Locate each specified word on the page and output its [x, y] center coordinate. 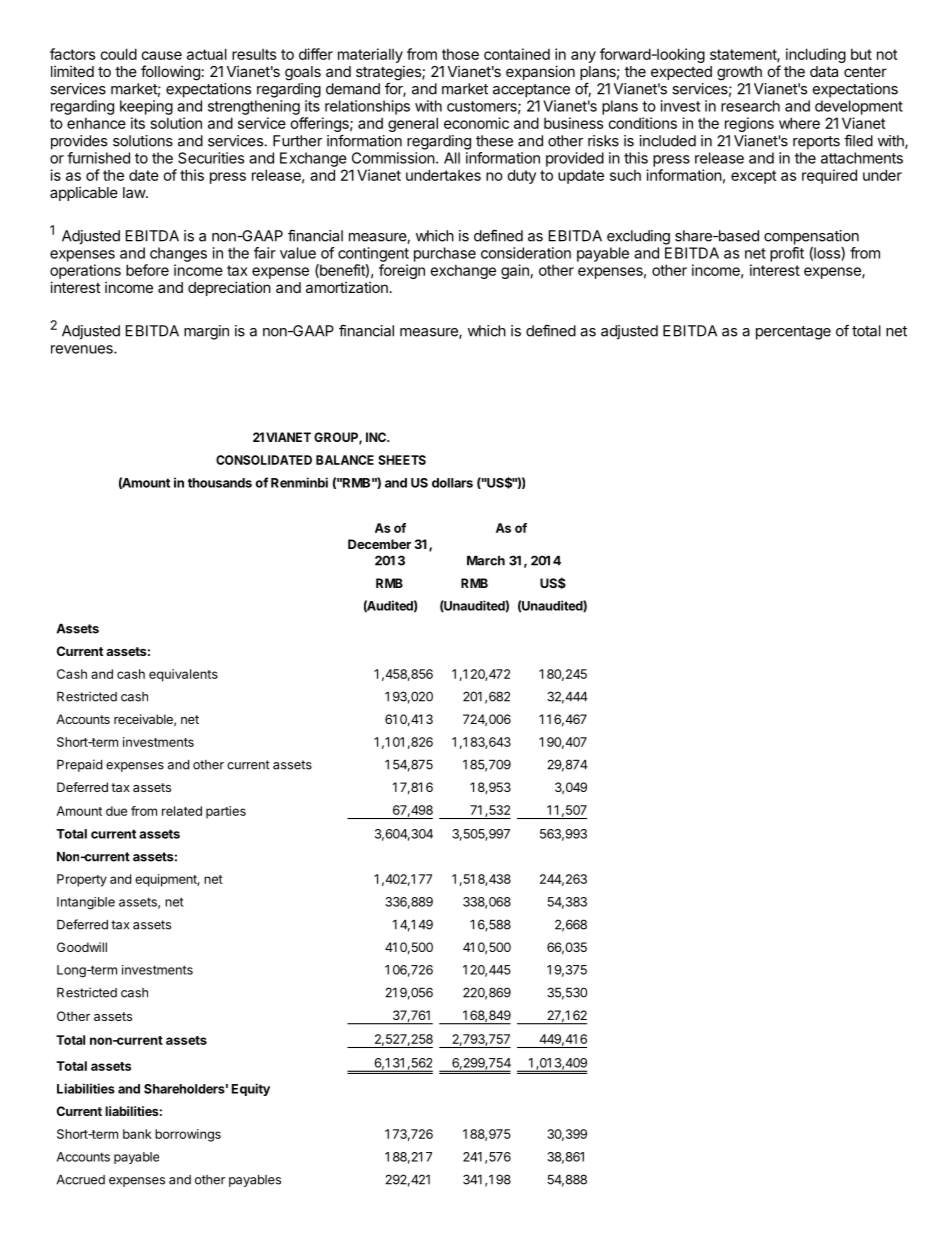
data [824, 71]
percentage [793, 333]
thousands [220, 483]
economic [476, 123]
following [170, 73]
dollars [452, 483]
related [182, 811]
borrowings [188, 1135]
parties [226, 812]
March [486, 561]
